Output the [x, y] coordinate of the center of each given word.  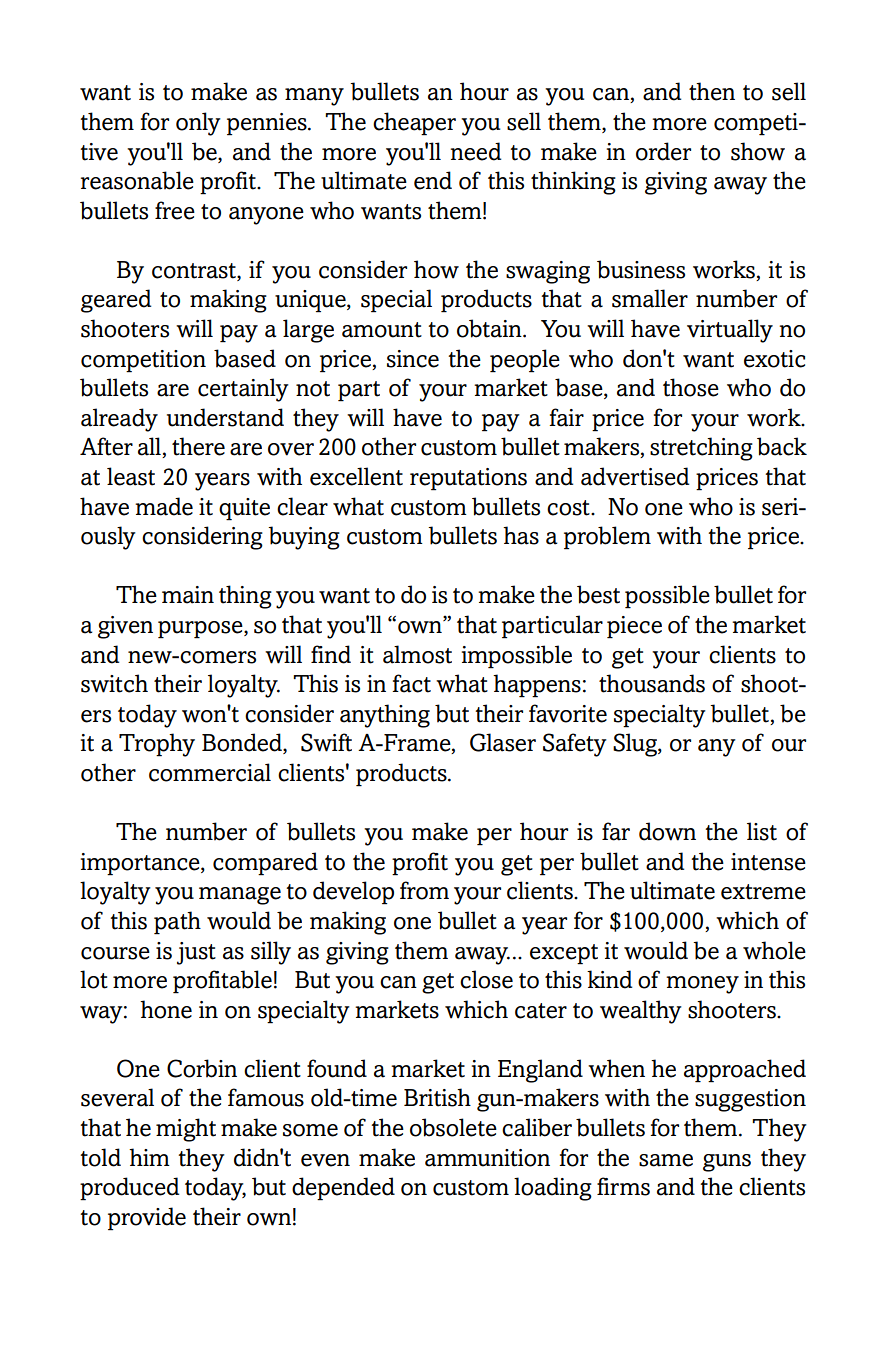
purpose [201, 630]
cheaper [414, 124]
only [198, 124]
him [149, 1157]
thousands [652, 683]
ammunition [487, 1158]
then [712, 91]
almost [417, 654]
